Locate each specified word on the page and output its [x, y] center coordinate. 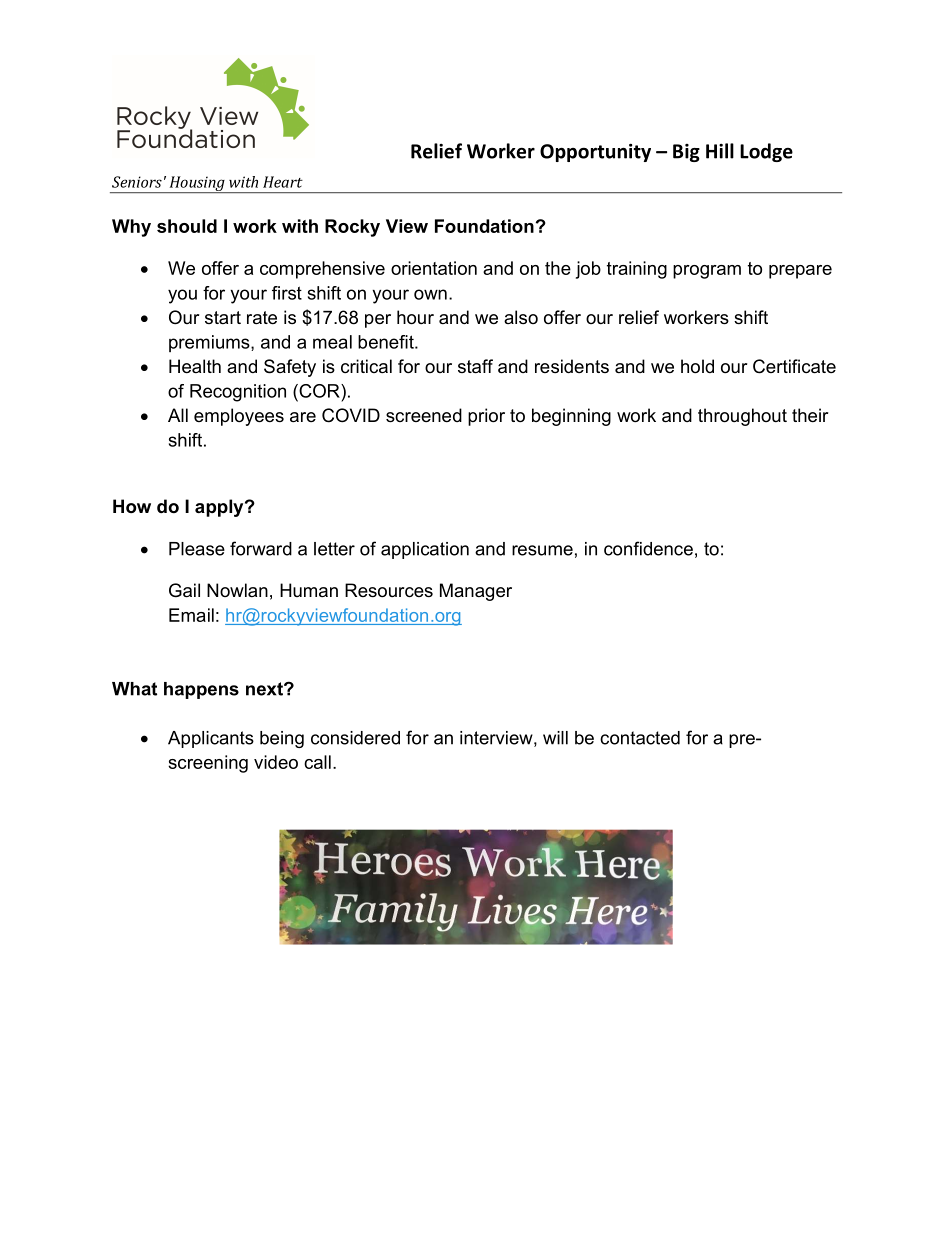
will [555, 738]
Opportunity [595, 153]
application [425, 550]
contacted [640, 738]
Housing [197, 184]
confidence [648, 548]
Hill [720, 151]
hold [697, 366]
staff [475, 366]
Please [197, 549]
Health [195, 366]
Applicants [211, 739]
